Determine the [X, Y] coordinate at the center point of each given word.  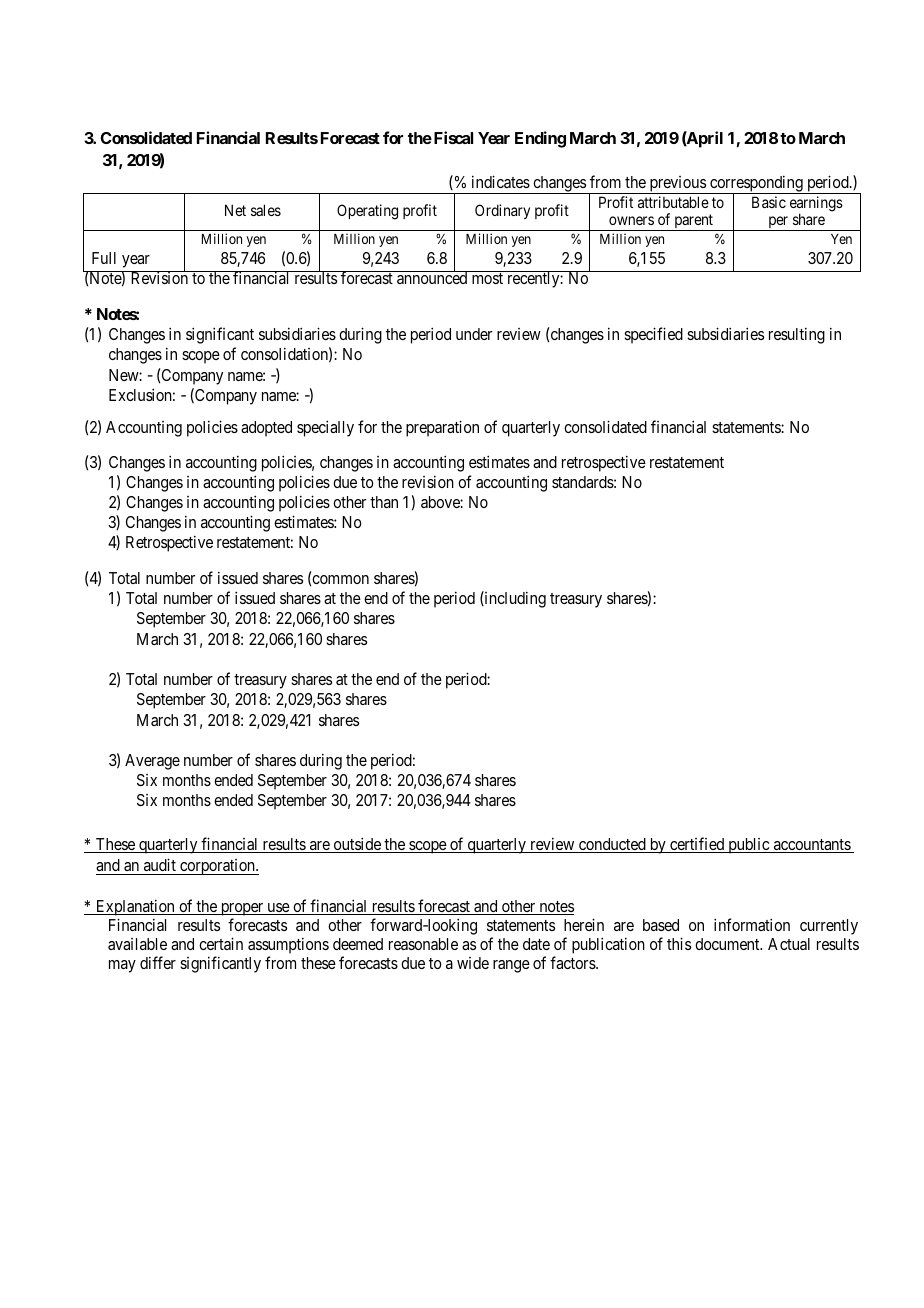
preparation [442, 428]
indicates [501, 181]
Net [235, 210]
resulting [797, 335]
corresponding [756, 184]
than [384, 502]
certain [221, 943]
